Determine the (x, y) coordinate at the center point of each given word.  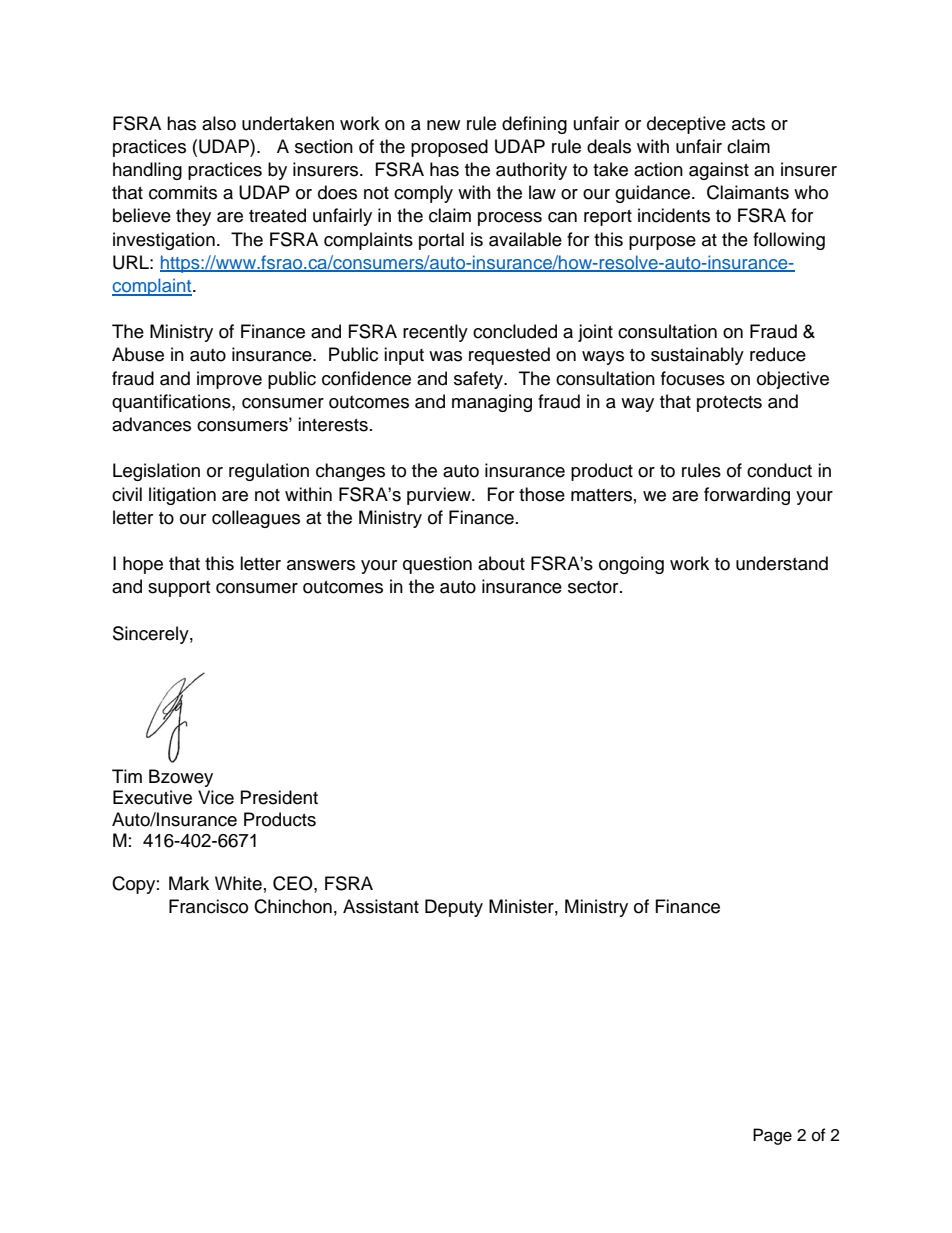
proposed (449, 148)
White (238, 883)
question (437, 565)
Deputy (454, 908)
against (719, 171)
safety (480, 380)
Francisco (208, 906)
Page (772, 1136)
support (179, 589)
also (219, 123)
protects (729, 404)
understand (782, 563)
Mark (189, 883)
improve (229, 380)
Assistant (381, 906)
